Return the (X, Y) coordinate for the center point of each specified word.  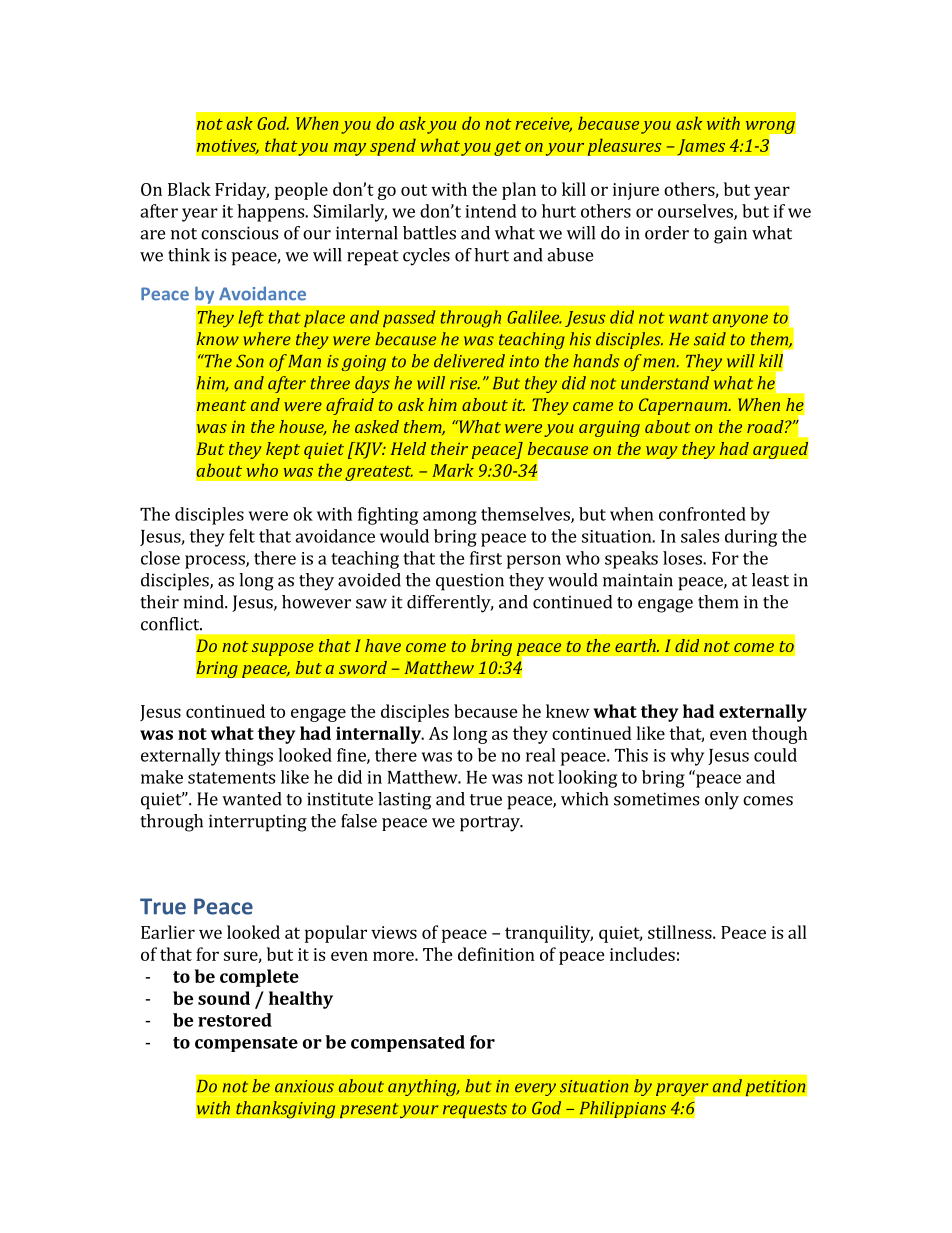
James (701, 147)
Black (189, 189)
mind (204, 602)
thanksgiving (286, 1110)
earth (636, 645)
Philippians (622, 1109)
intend (491, 211)
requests (474, 1110)
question (470, 582)
